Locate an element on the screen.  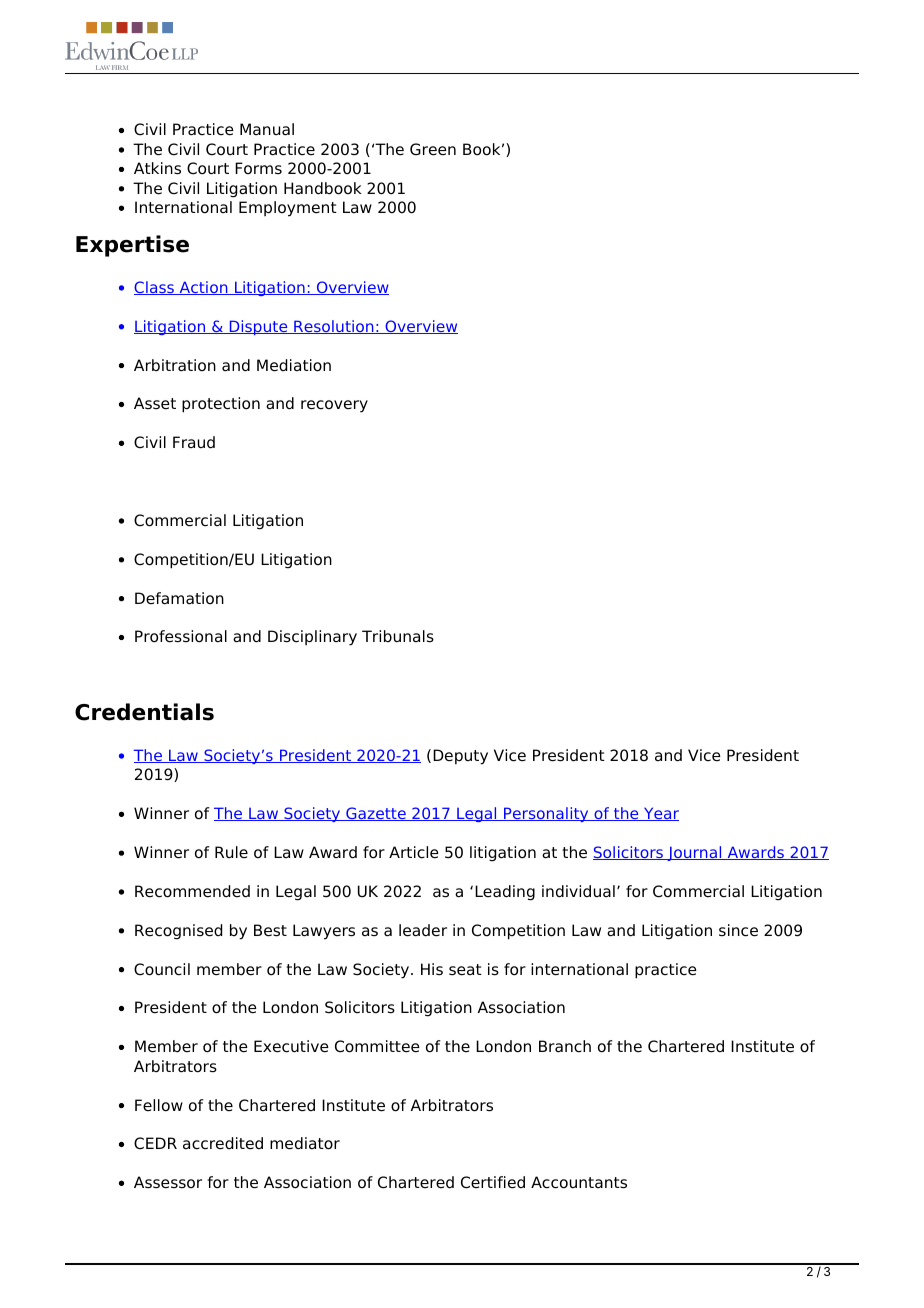
accredited is located at coordinates (223, 1143).
